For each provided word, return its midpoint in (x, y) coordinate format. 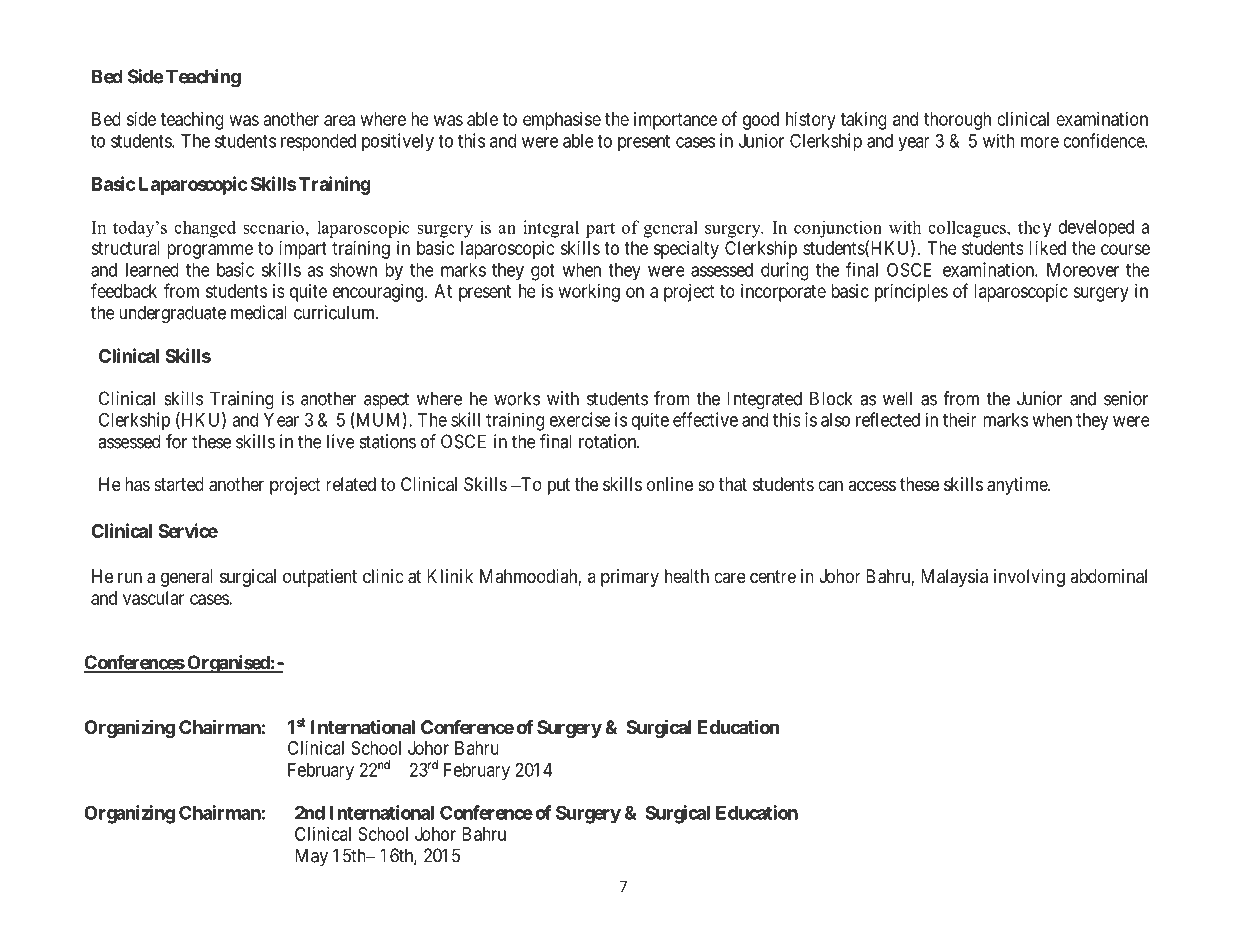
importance (675, 121)
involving (1029, 578)
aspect (386, 400)
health (687, 576)
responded (318, 143)
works (517, 398)
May (311, 857)
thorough (957, 121)
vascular (153, 598)
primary (630, 578)
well (897, 398)
